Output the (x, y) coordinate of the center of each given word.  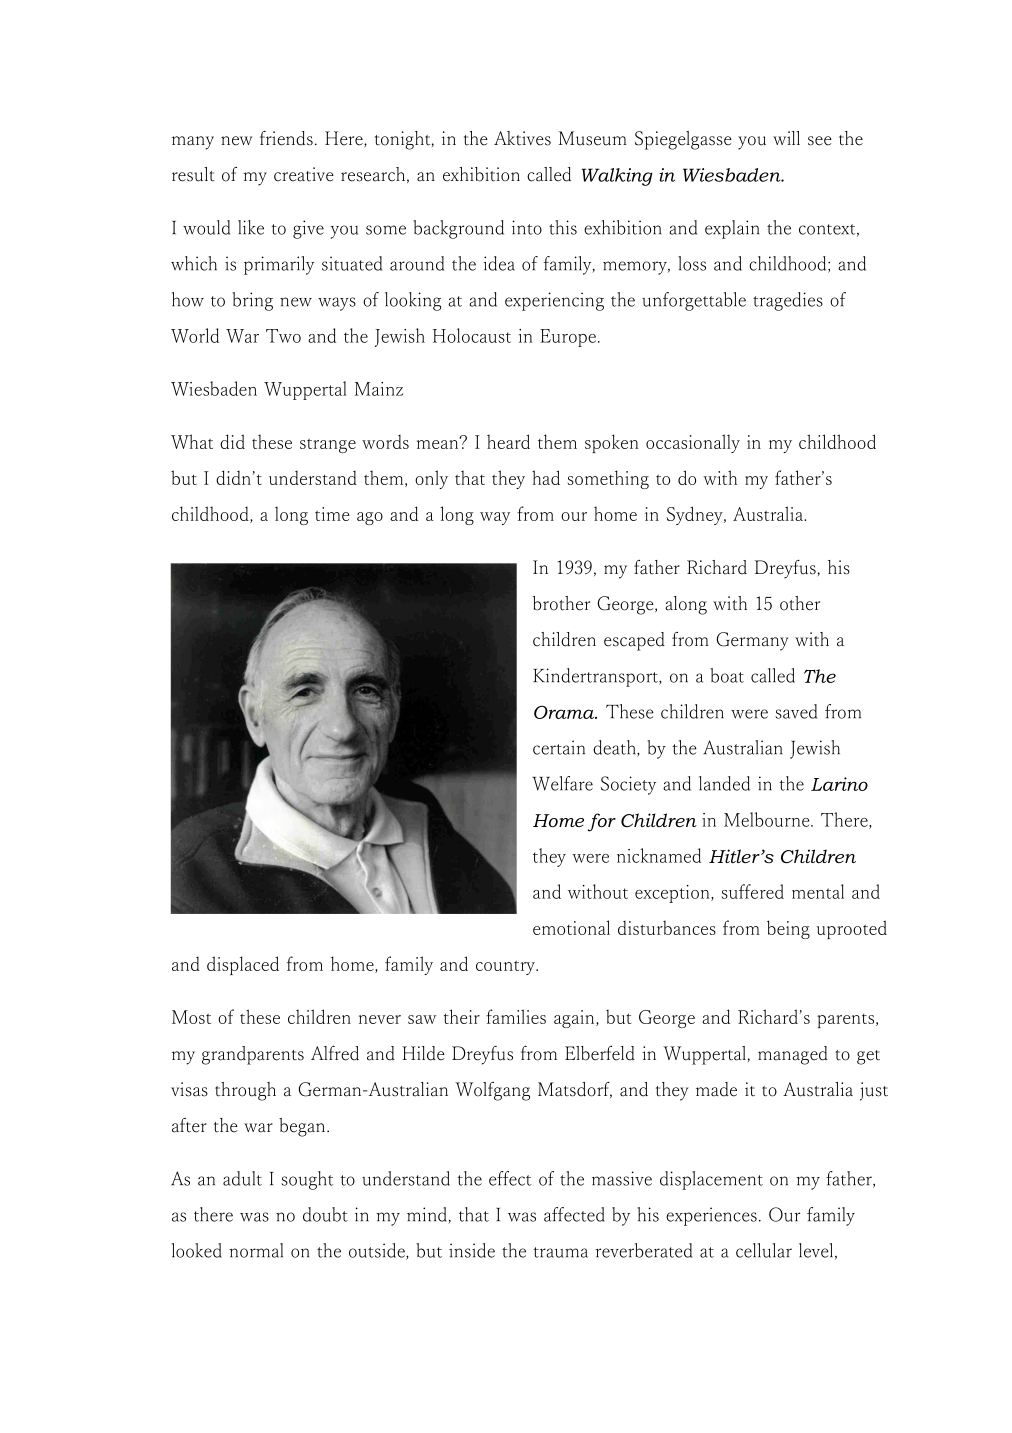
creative (304, 174)
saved (796, 711)
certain (559, 747)
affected (574, 1214)
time (332, 514)
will (786, 138)
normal (256, 1250)
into (527, 227)
